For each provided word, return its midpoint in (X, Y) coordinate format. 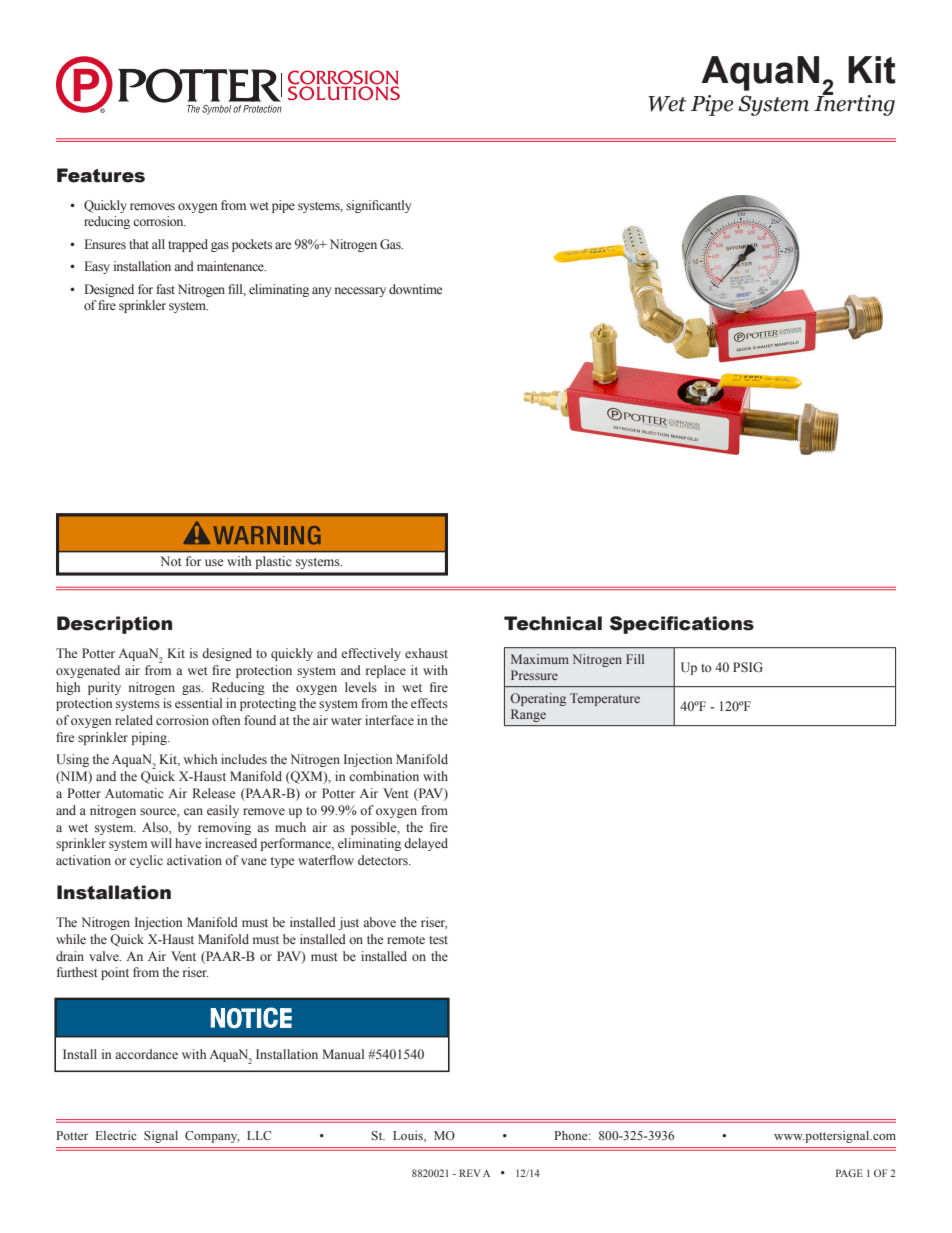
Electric (116, 1135)
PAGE (849, 1173)
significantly (378, 206)
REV (470, 1173)
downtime (415, 289)
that (139, 244)
